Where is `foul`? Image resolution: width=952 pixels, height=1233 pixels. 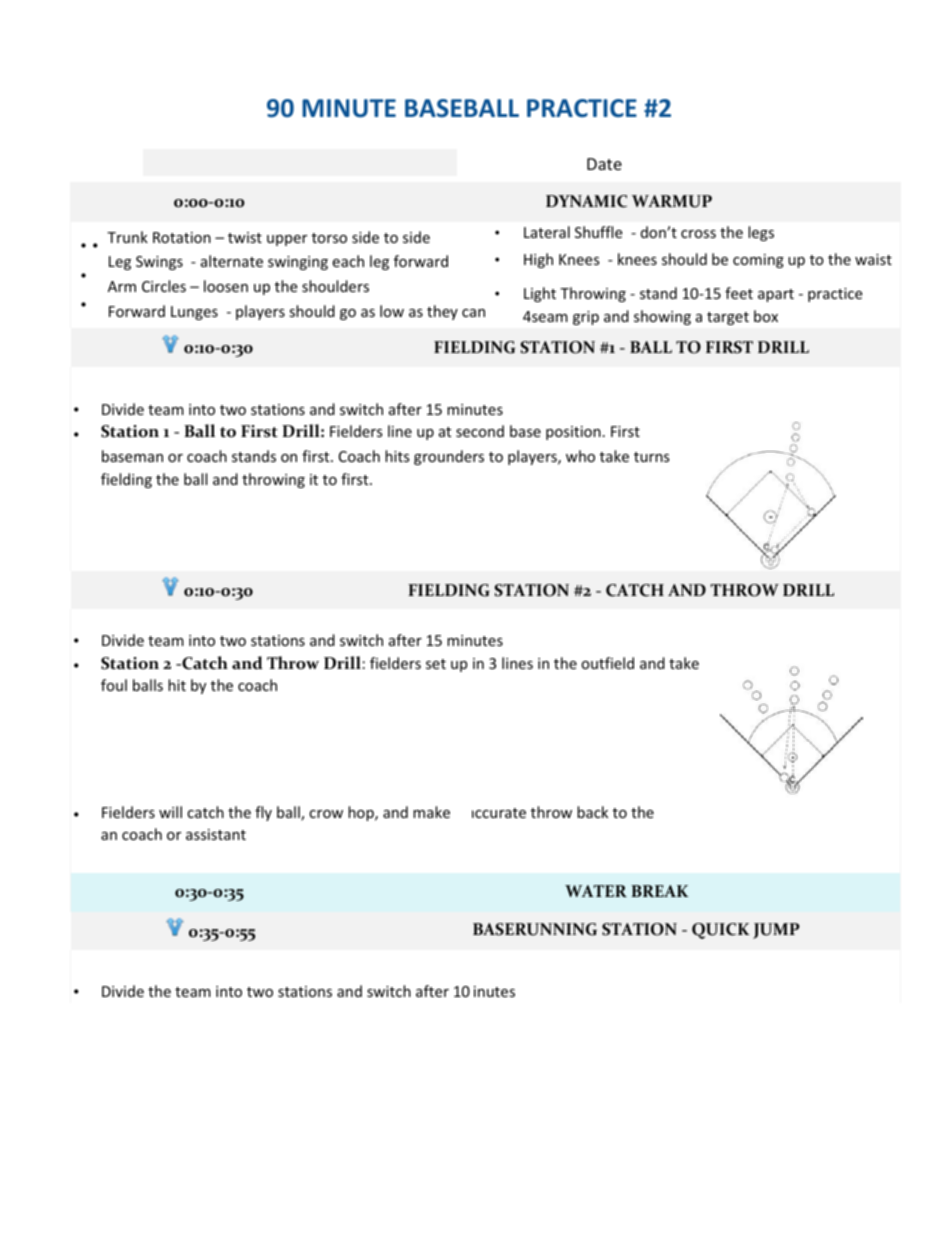 foul is located at coordinates (114, 685).
